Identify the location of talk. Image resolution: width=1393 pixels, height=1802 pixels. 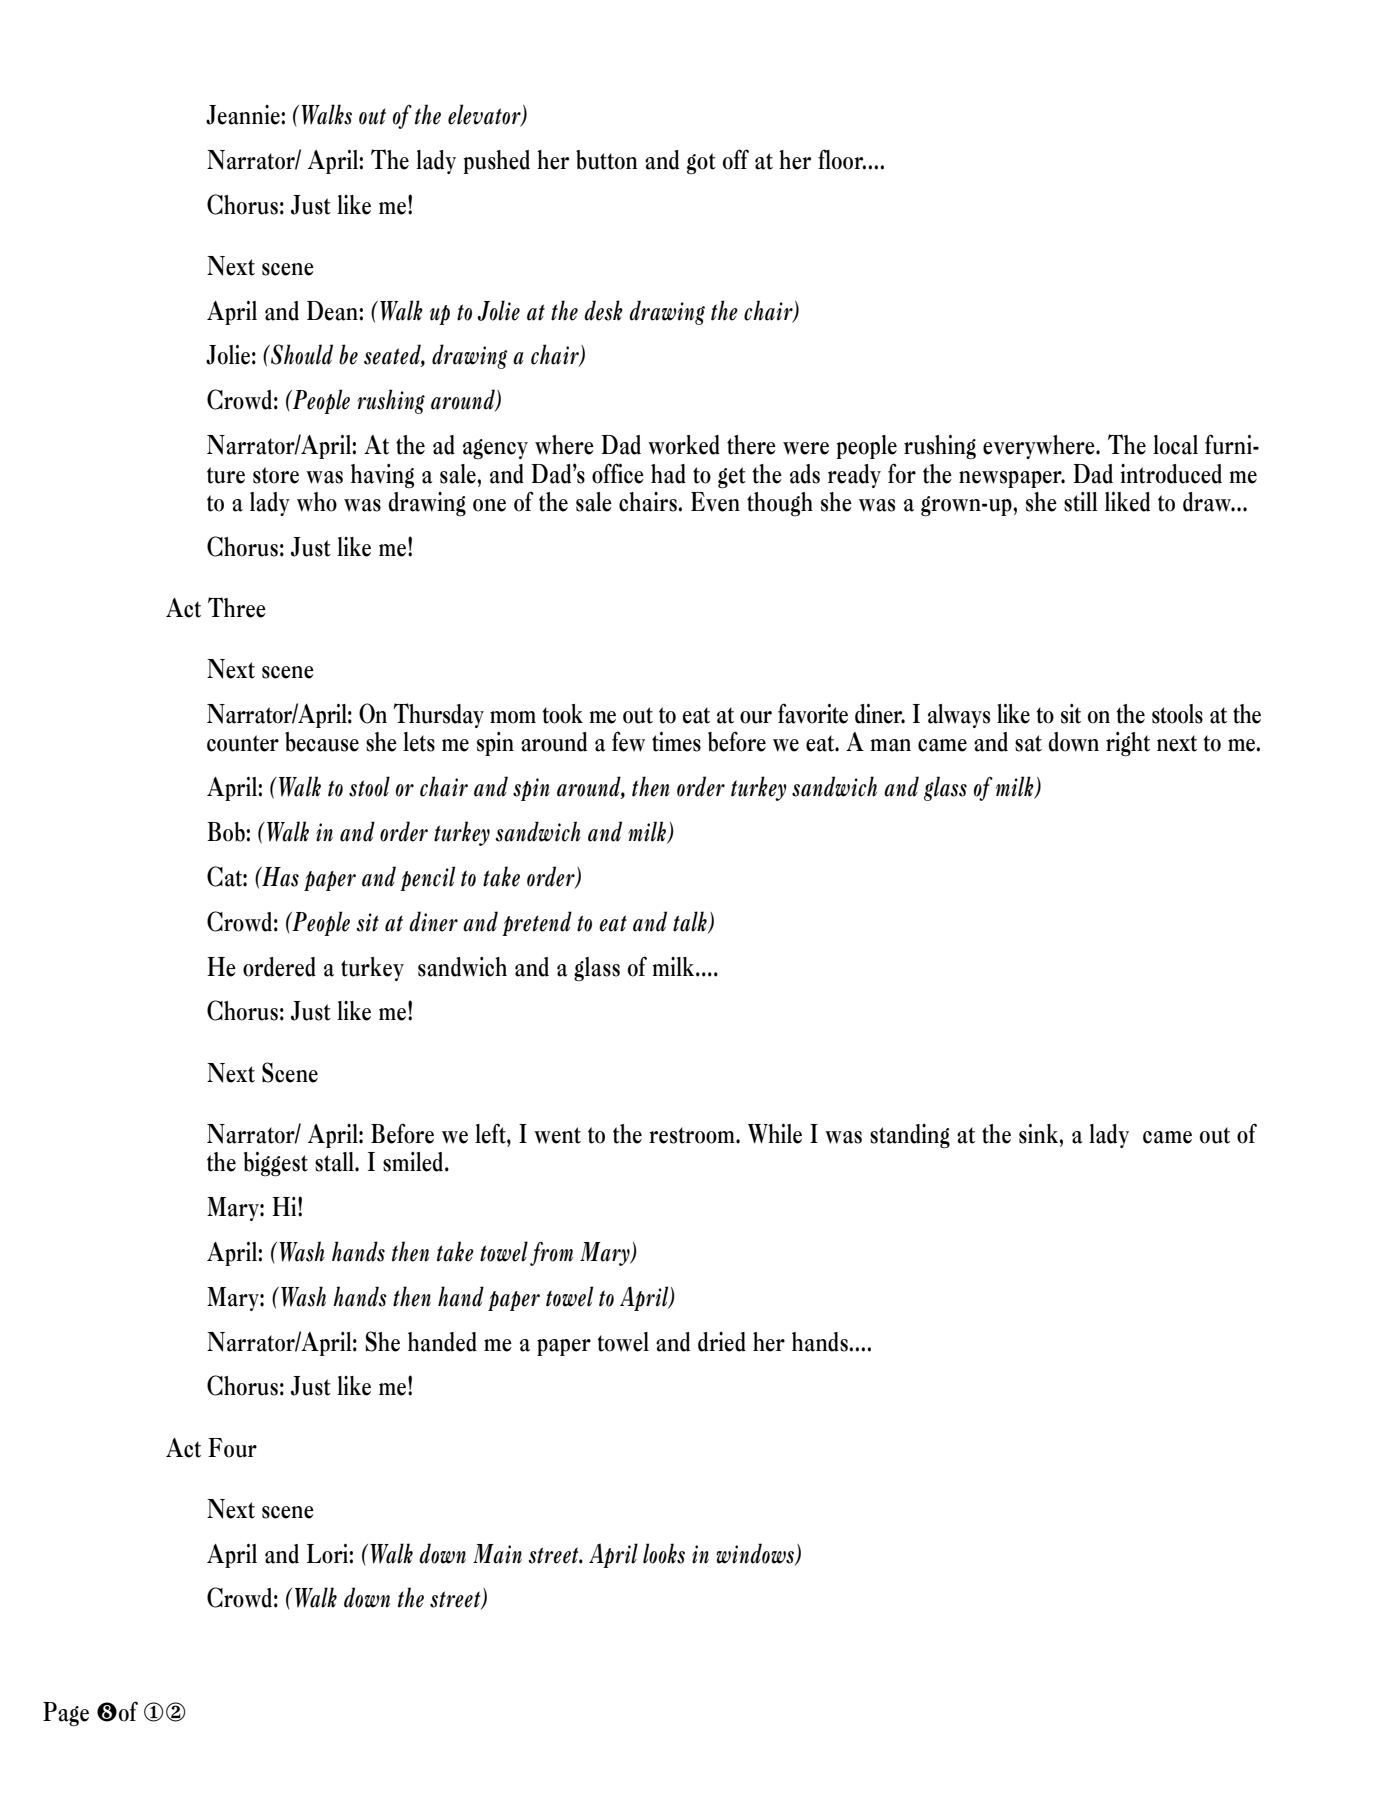
(691, 922).
